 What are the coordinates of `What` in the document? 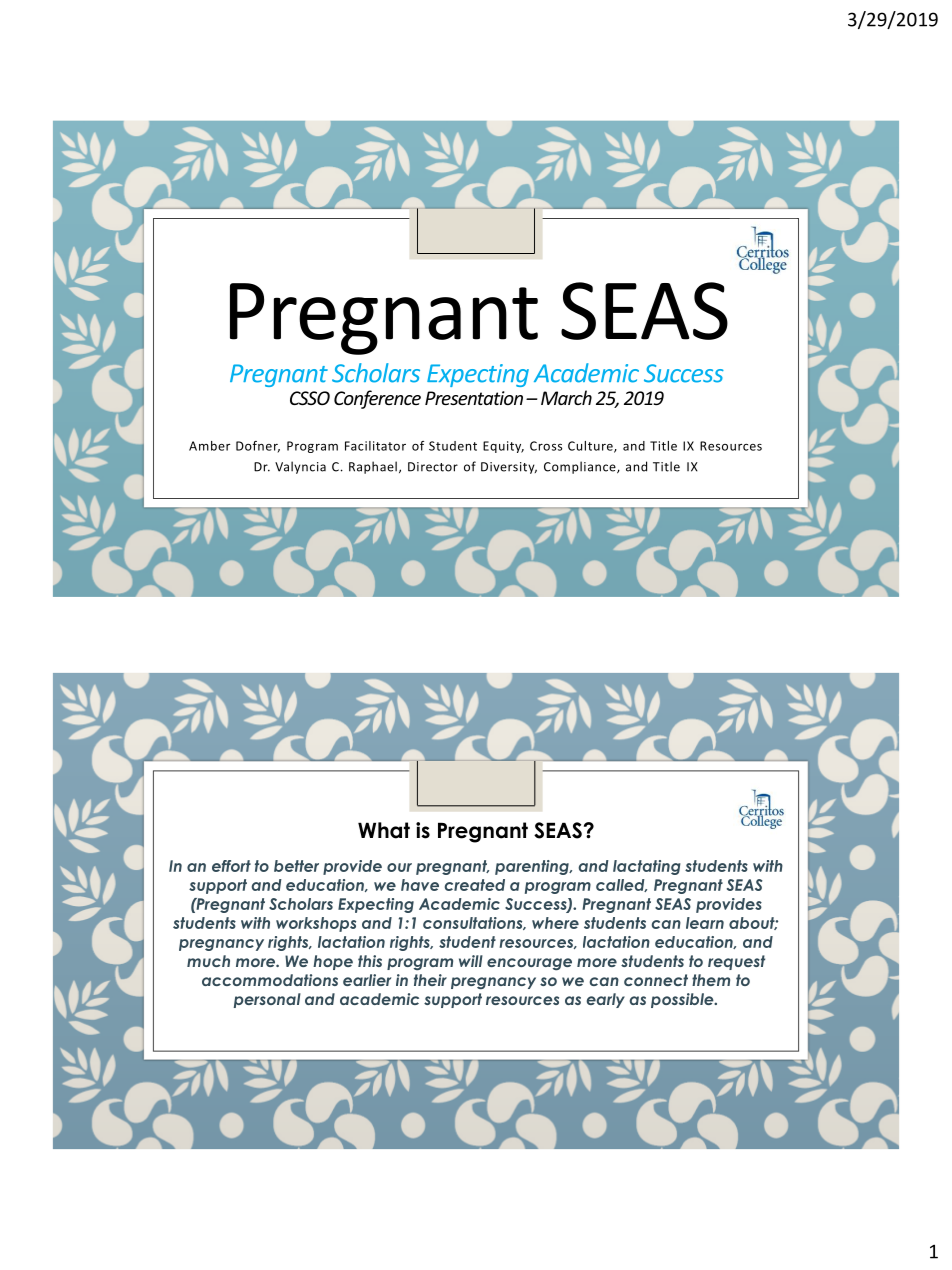 It's located at (384, 830).
